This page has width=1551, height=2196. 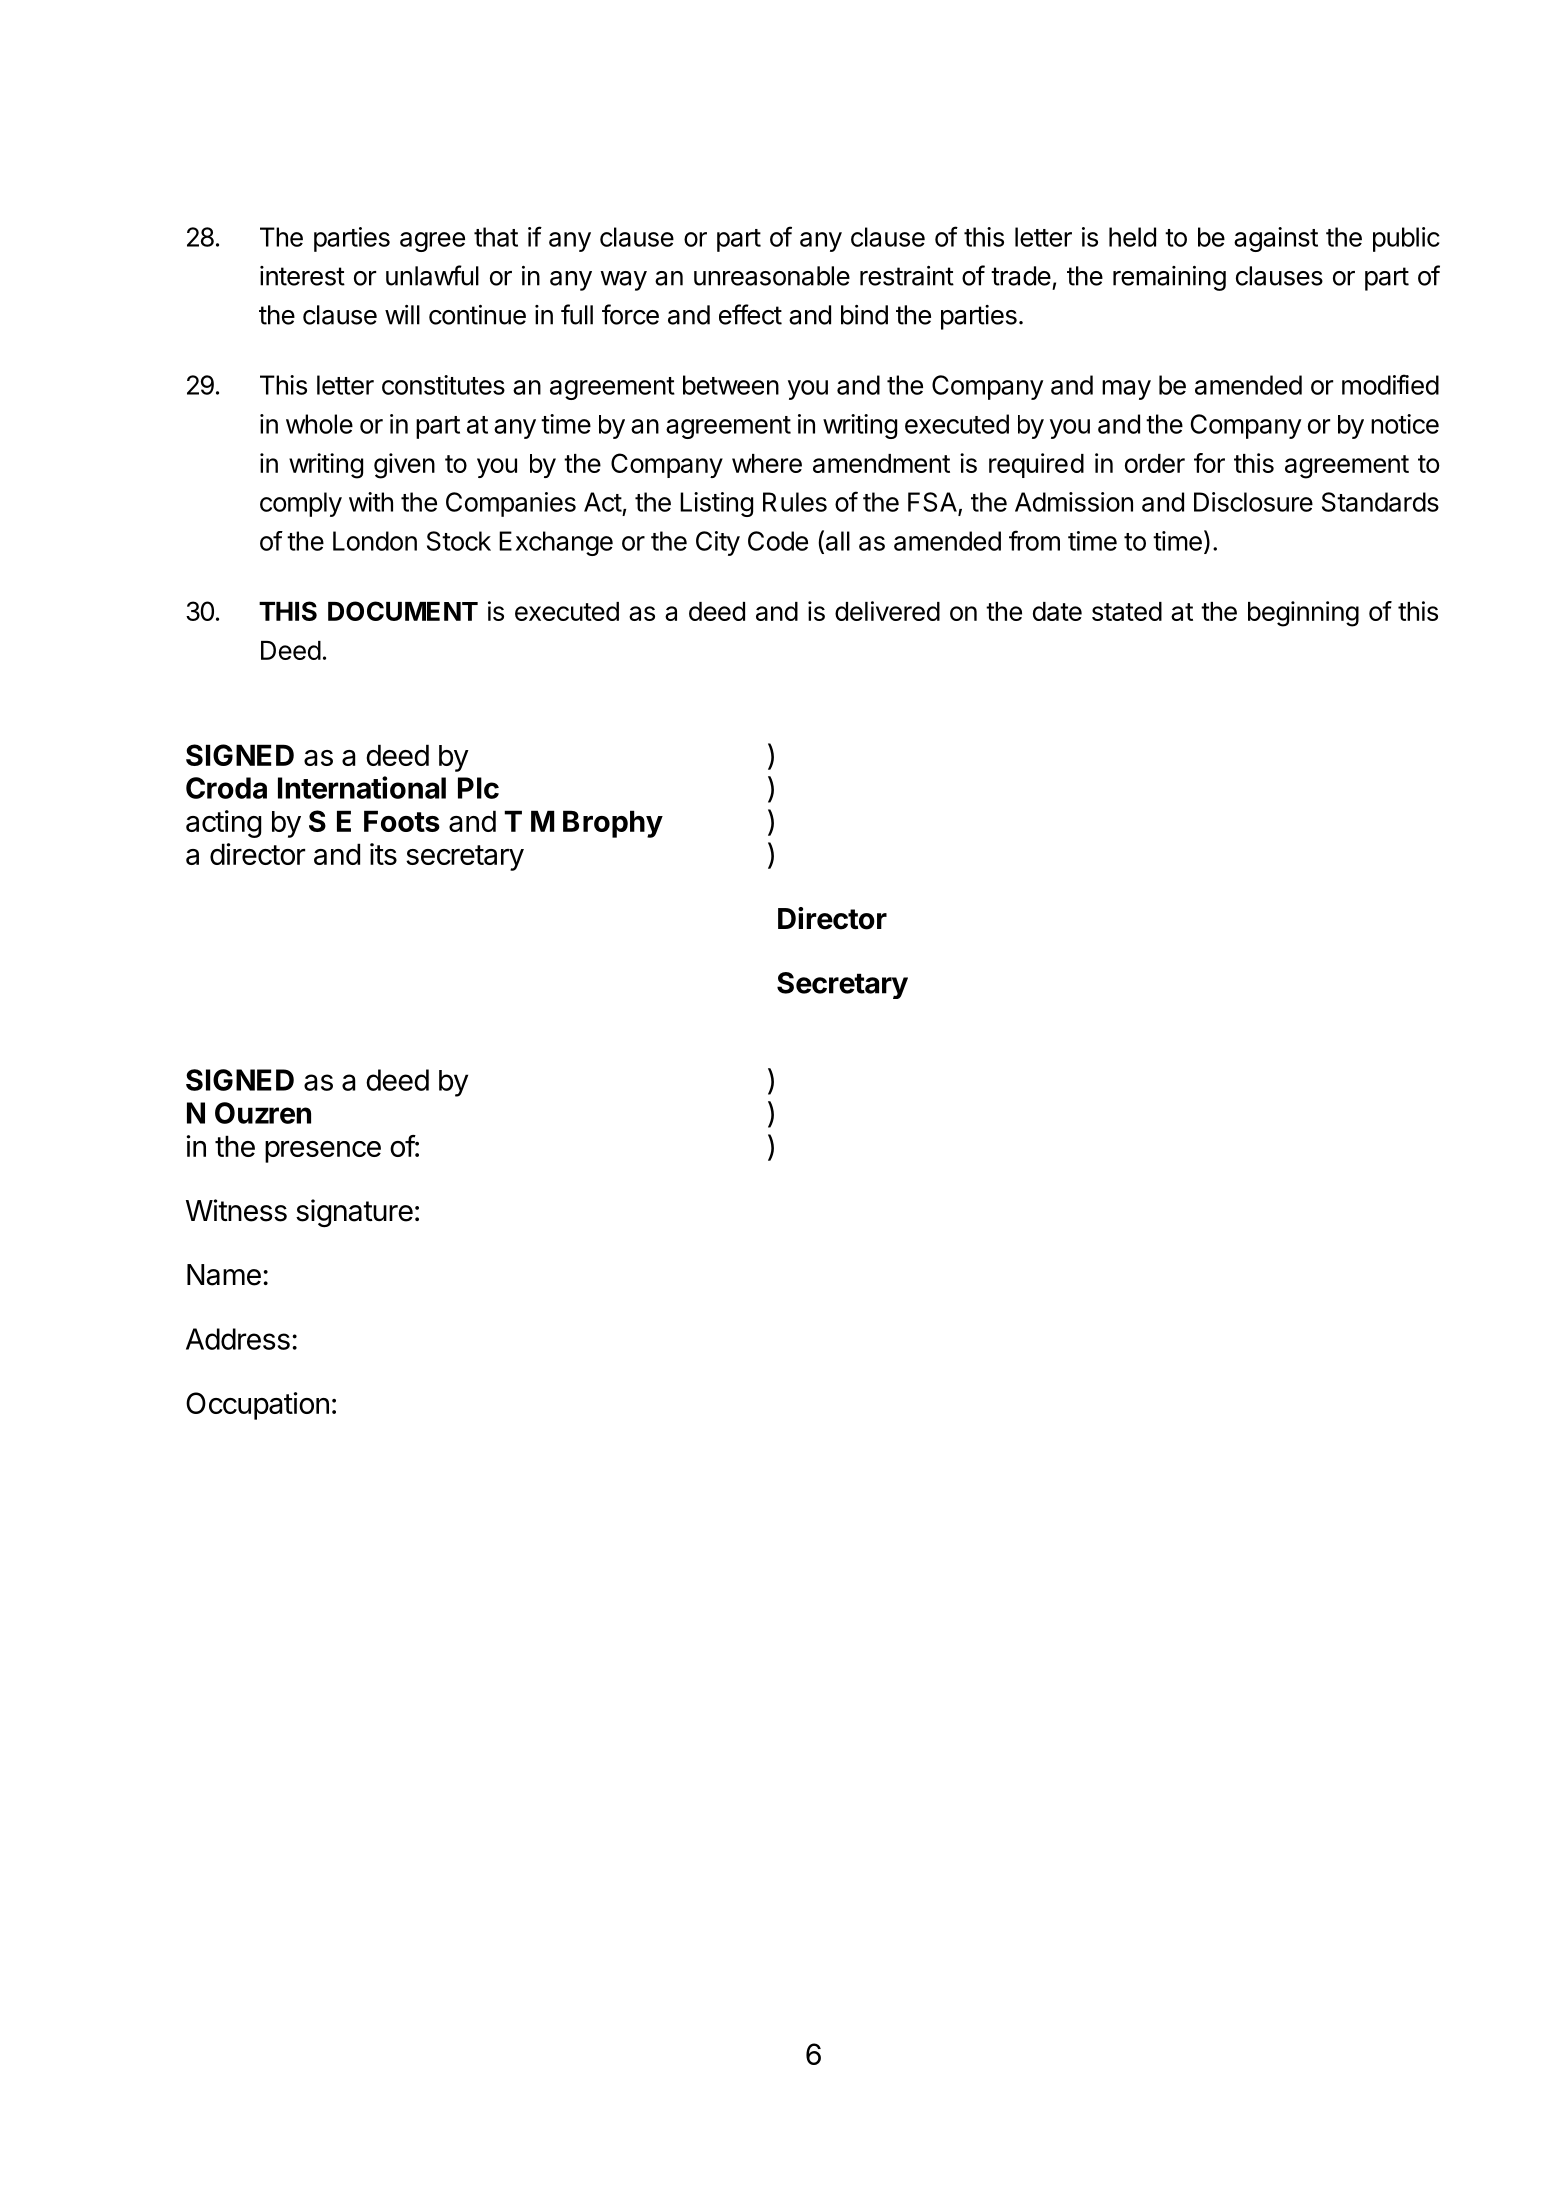 I want to click on stated, so click(x=1127, y=611).
